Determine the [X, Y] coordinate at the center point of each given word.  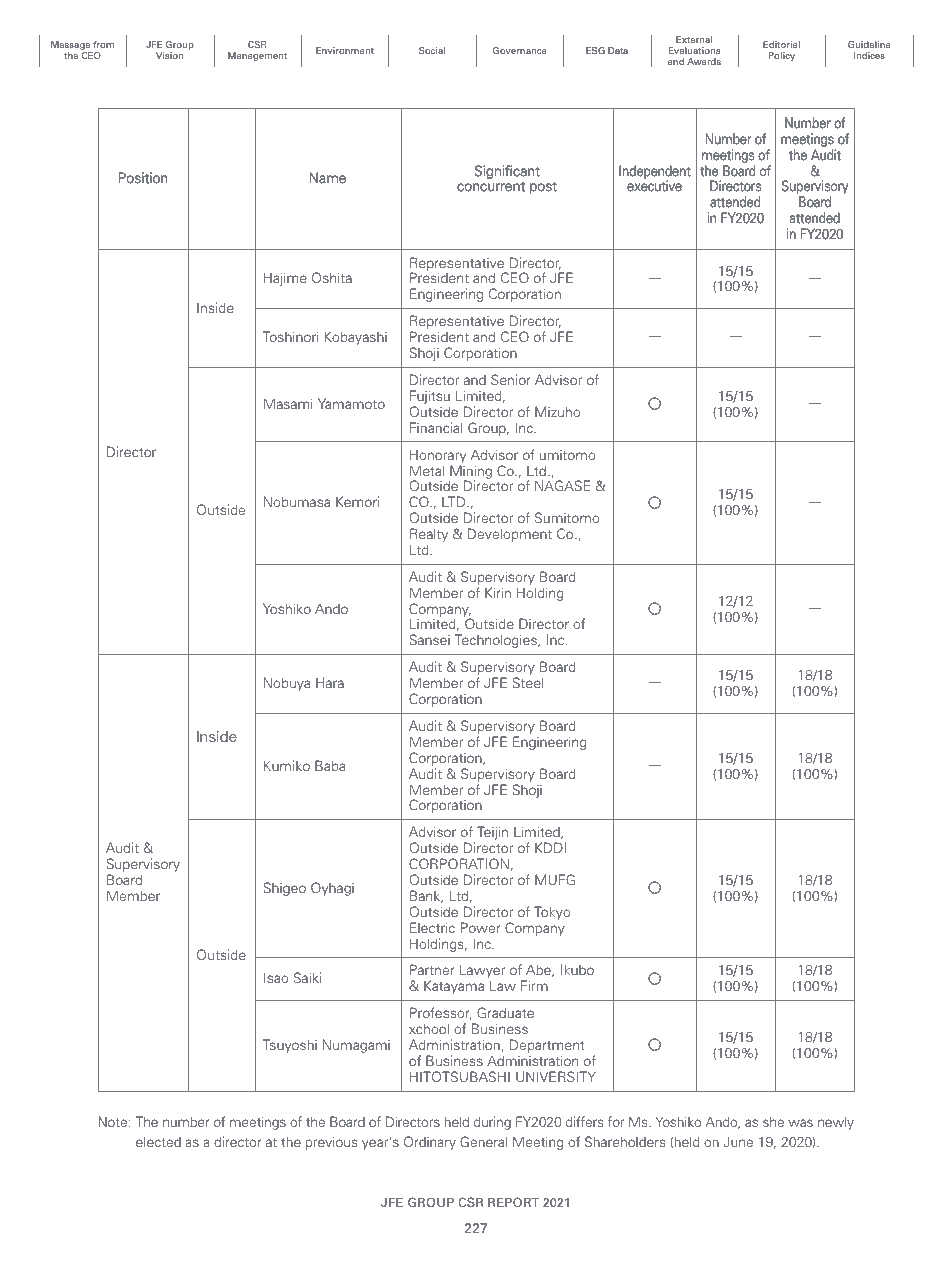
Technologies [497, 641]
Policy [782, 56]
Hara [330, 682]
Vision [169, 55]
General [483, 1141]
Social [432, 50]
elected [158, 1142]
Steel [528, 682]
